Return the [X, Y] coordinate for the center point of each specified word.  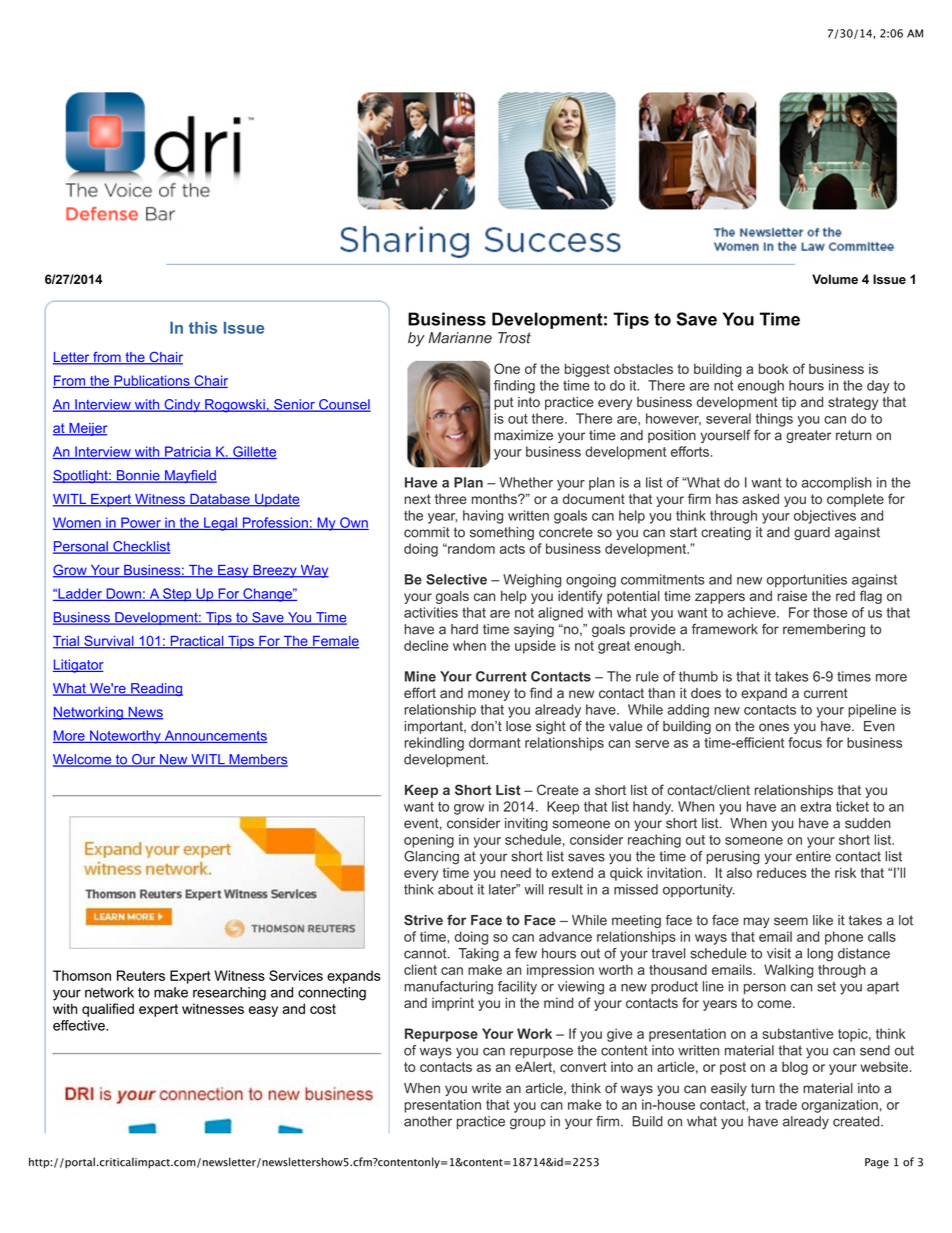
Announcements [214, 736]
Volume [835, 279]
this [203, 328]
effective [80, 1025]
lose [518, 726]
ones [774, 727]
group [528, 1124]
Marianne [460, 338]
